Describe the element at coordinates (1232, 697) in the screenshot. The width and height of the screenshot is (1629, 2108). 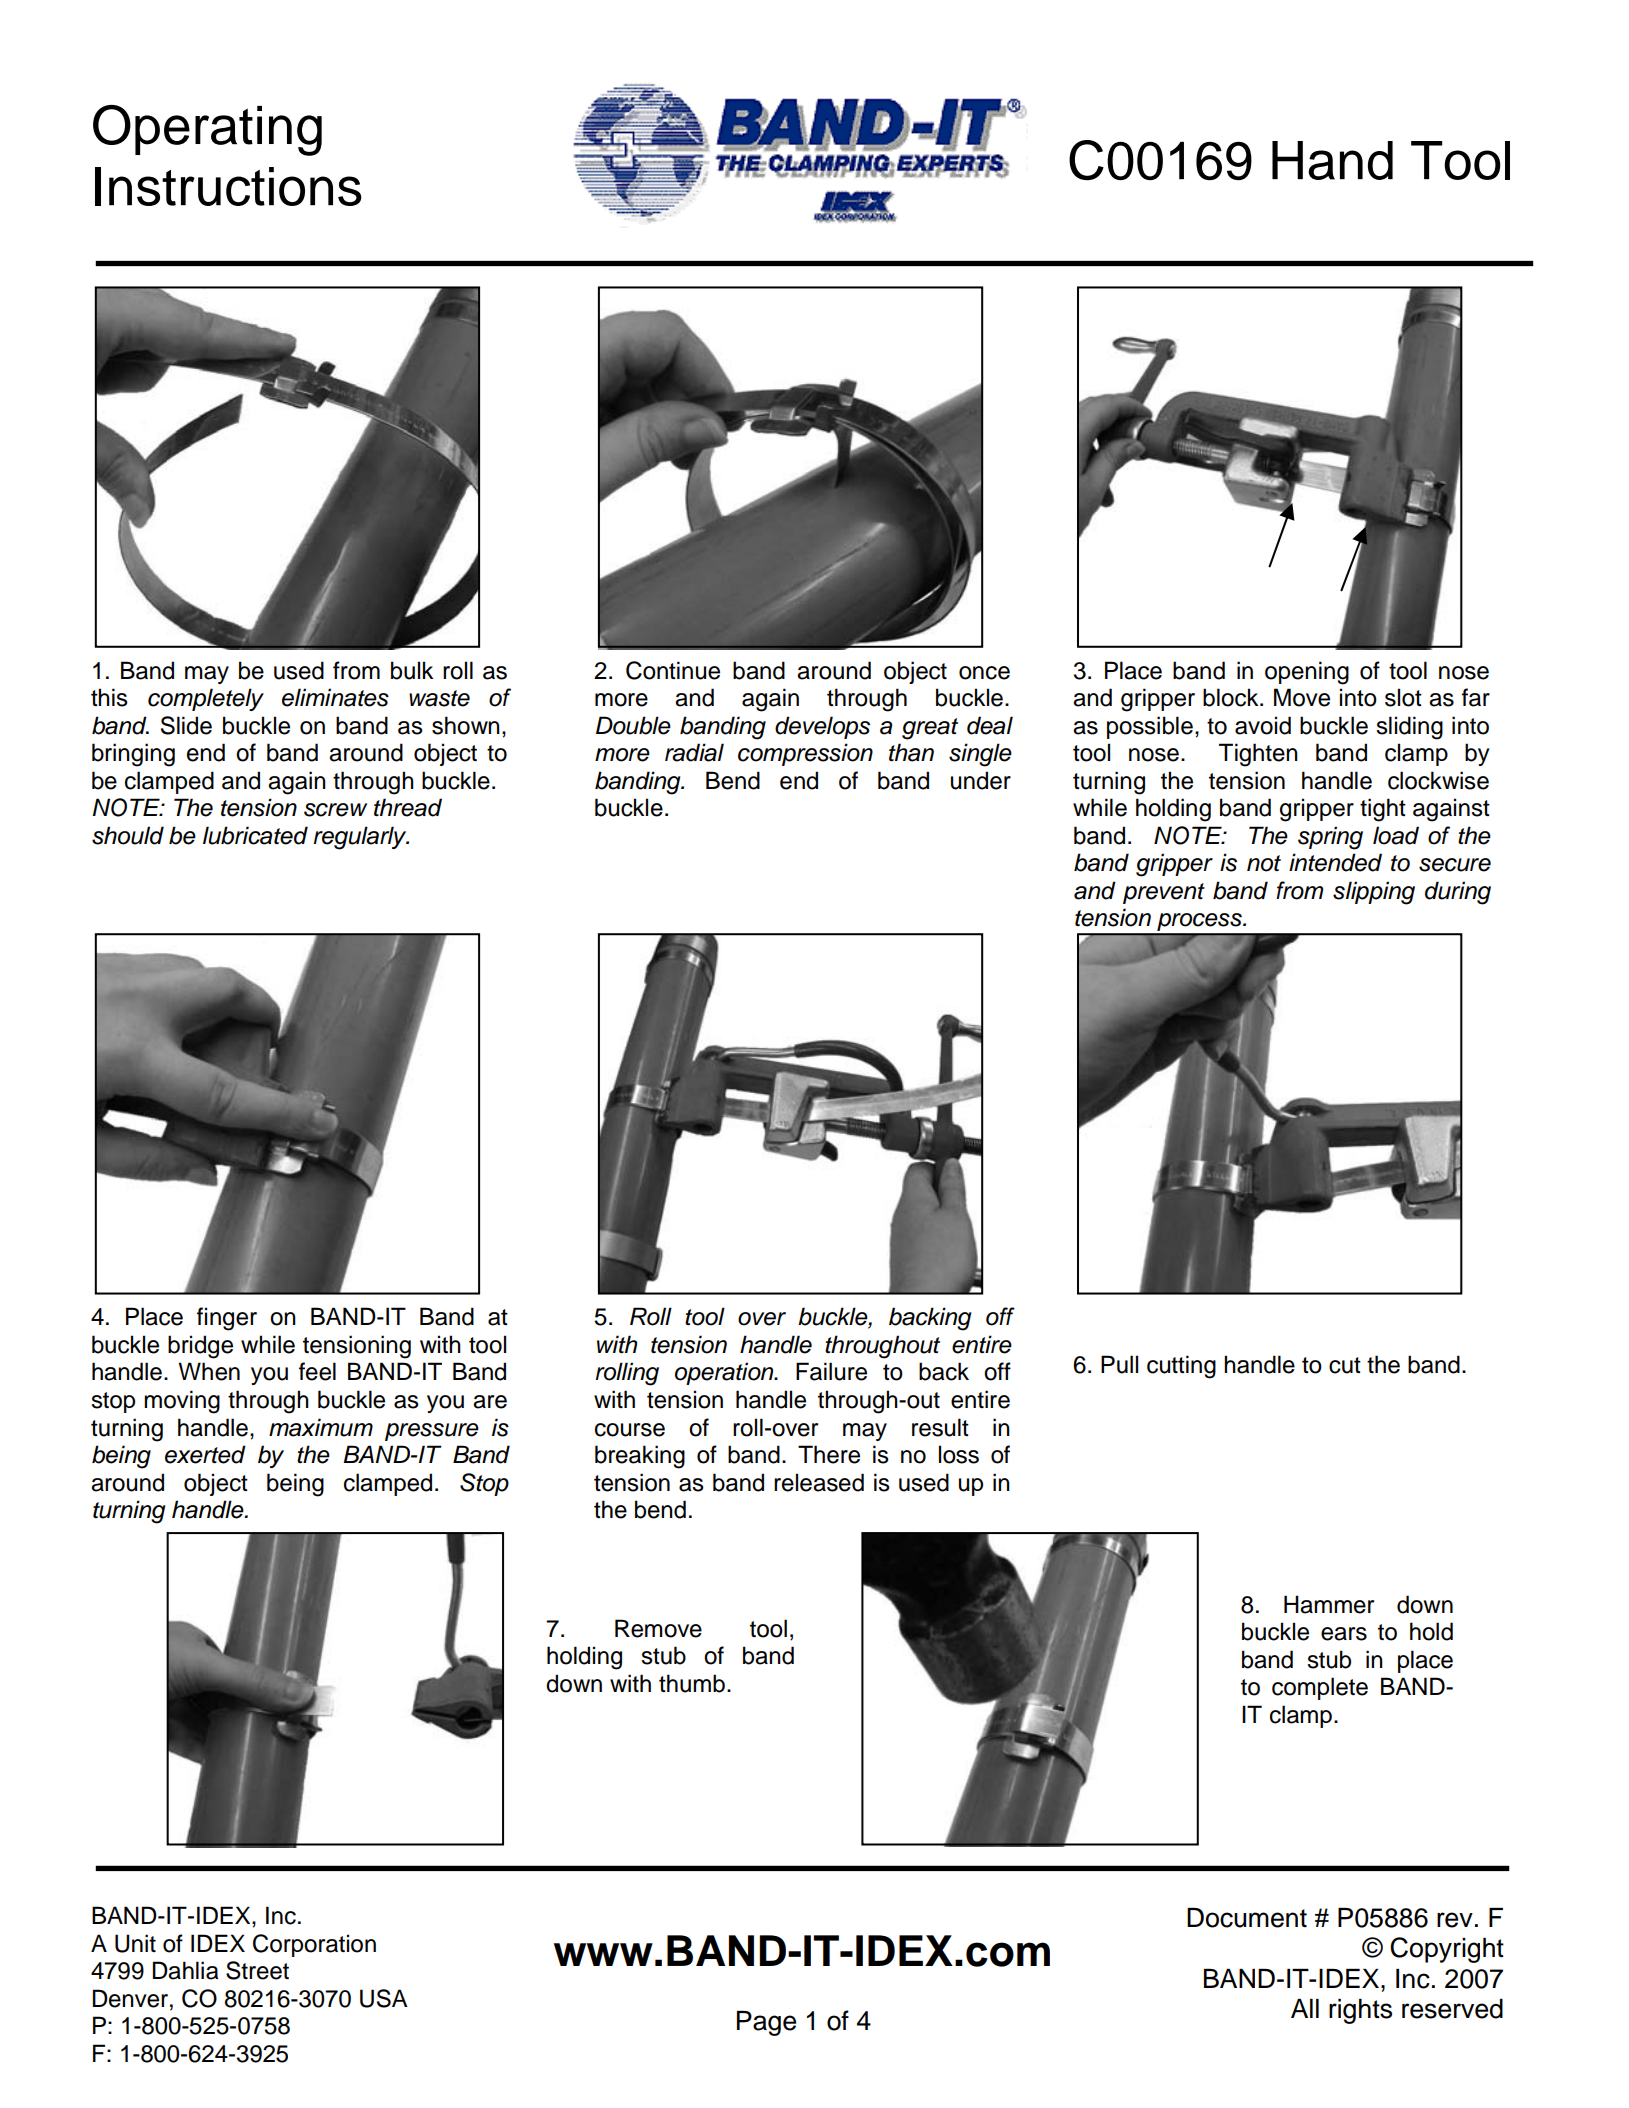
I see `block` at that location.
